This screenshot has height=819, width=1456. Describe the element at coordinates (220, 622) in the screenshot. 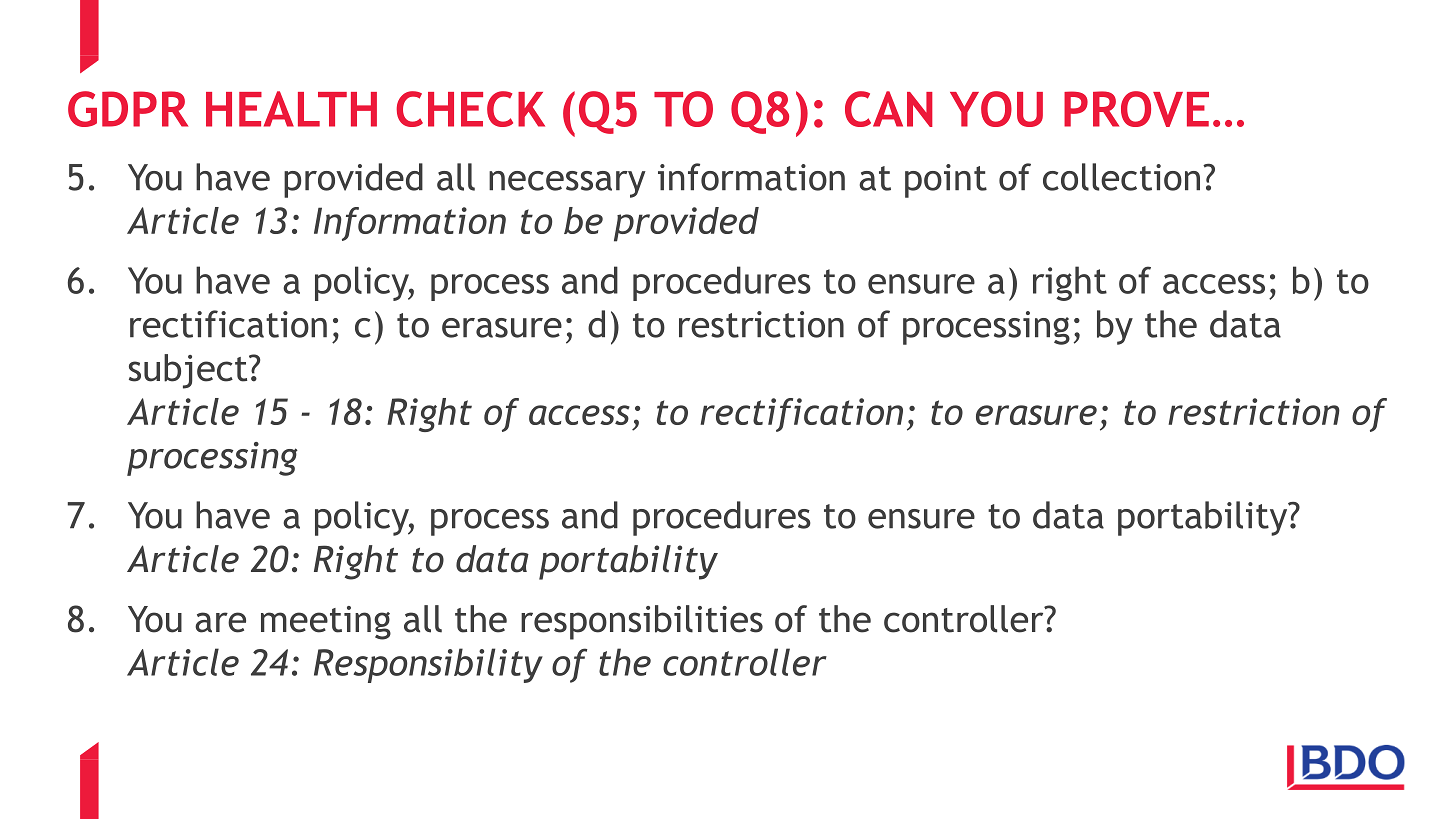

I see `are` at that location.
